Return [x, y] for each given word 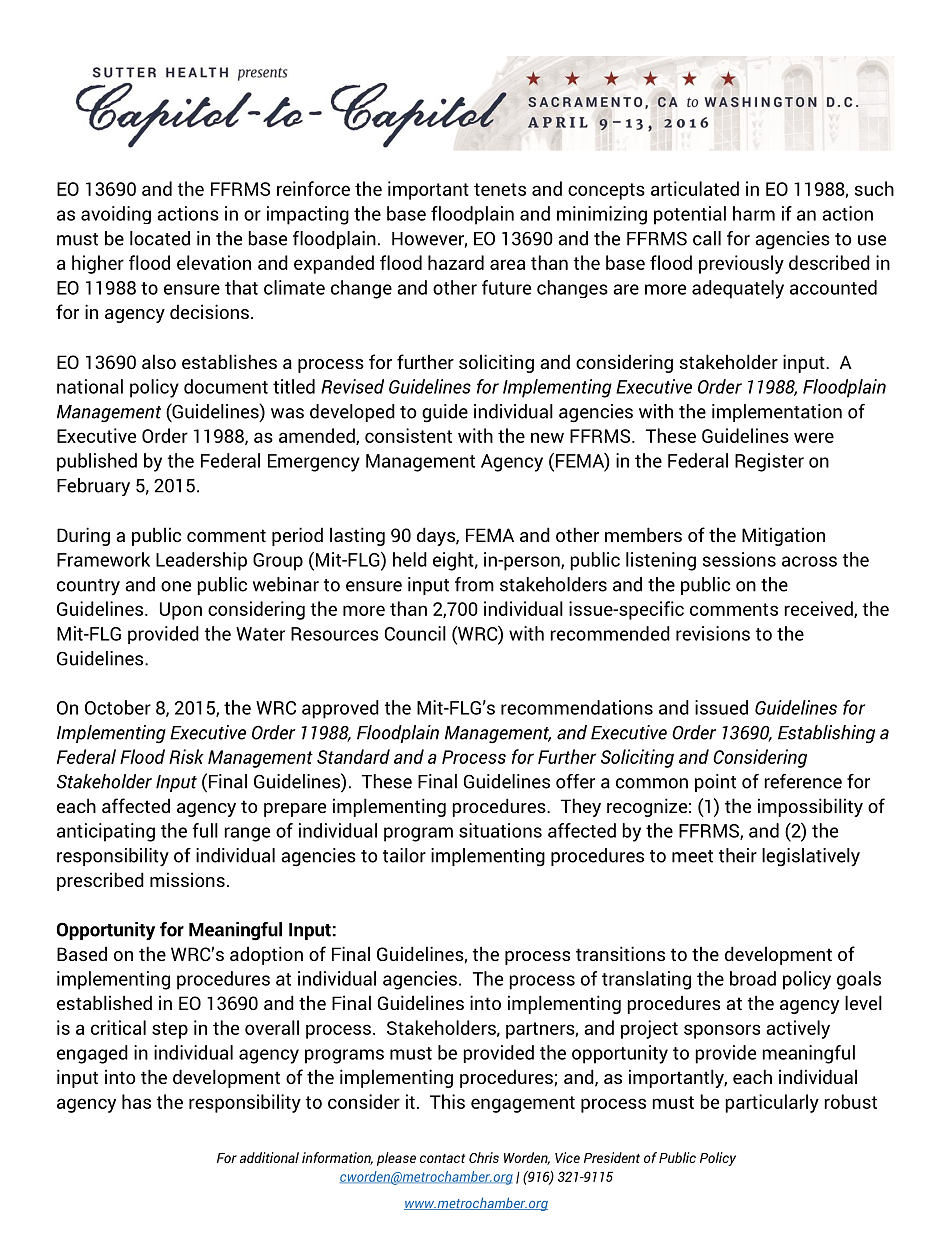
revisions [713, 633]
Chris [484, 1157]
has [136, 1101]
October [118, 707]
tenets [500, 189]
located [160, 238]
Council [415, 633]
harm [754, 213]
